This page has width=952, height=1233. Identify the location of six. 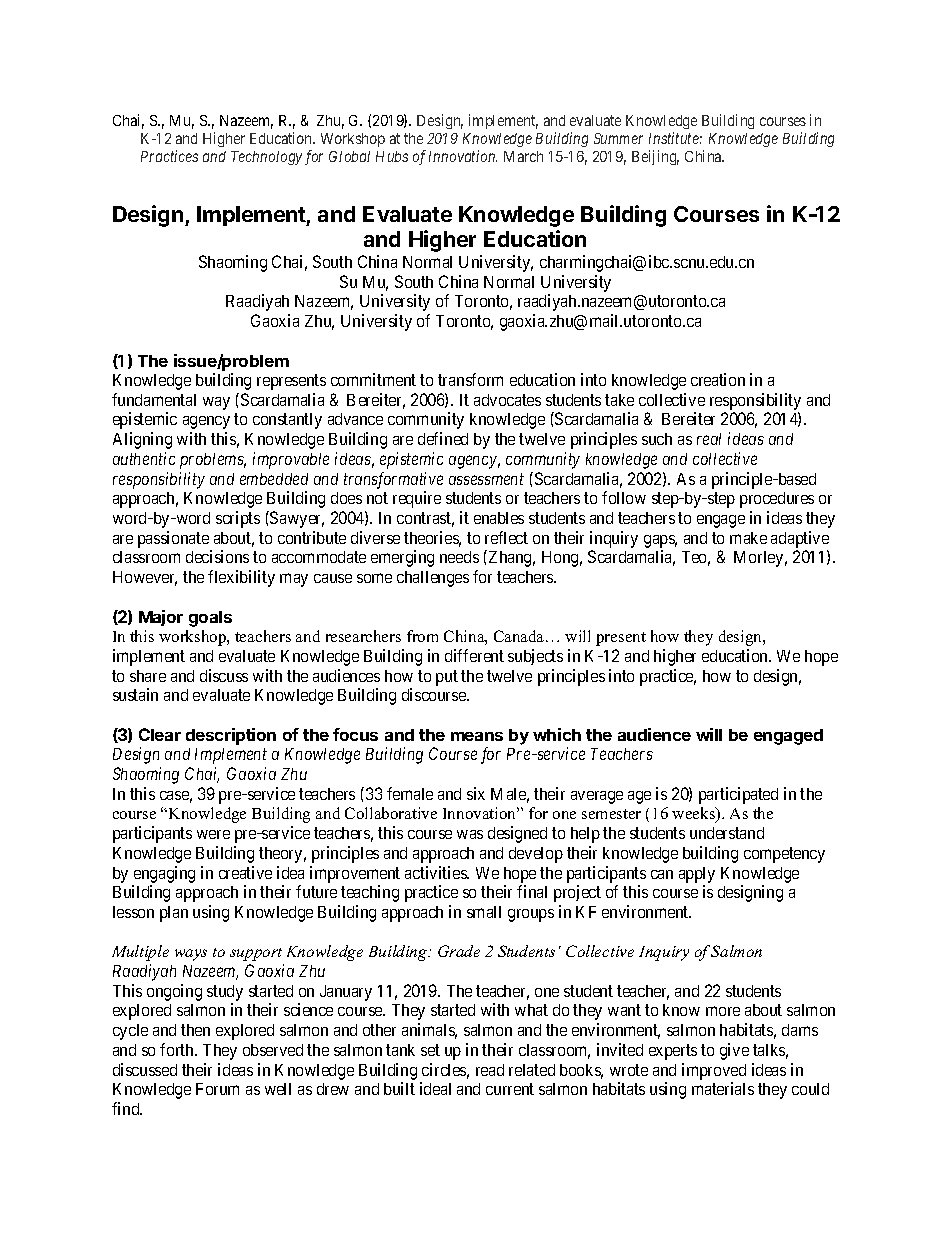
(476, 793).
